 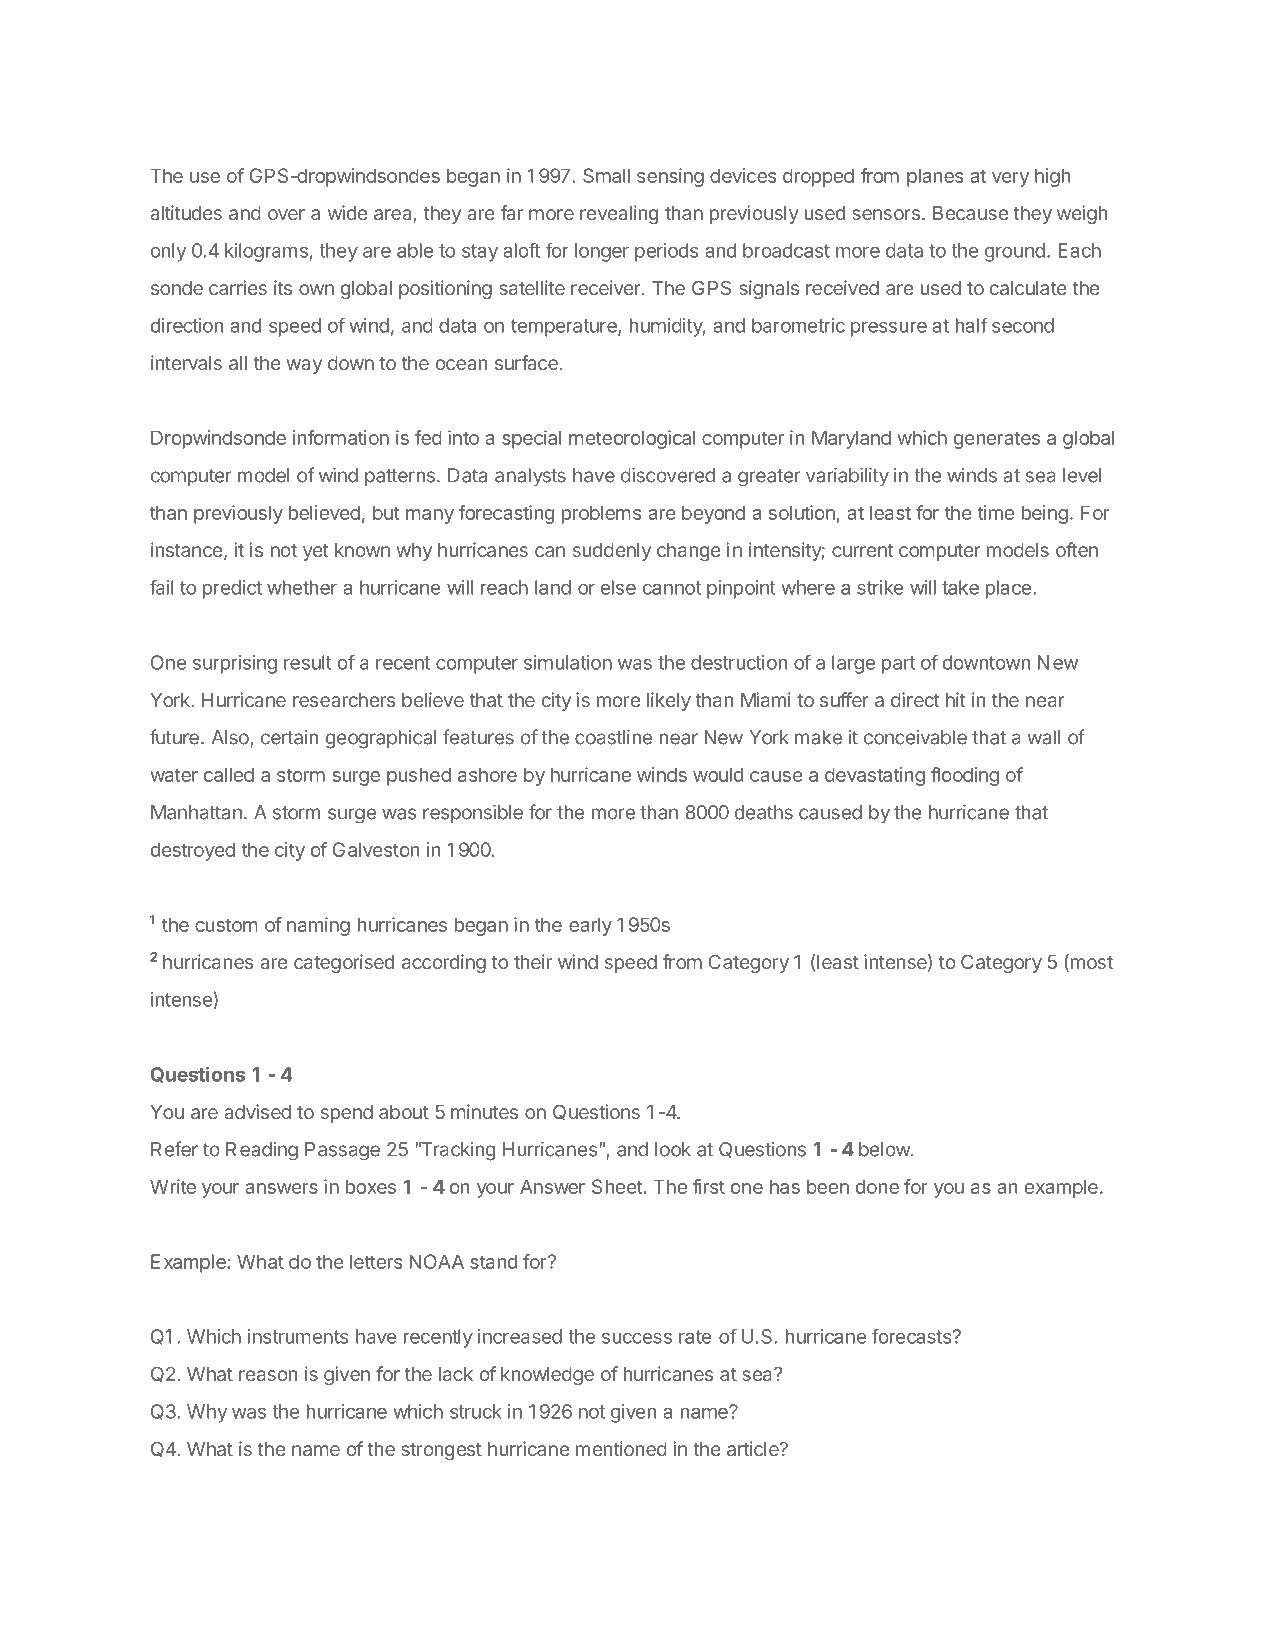 What do you see at coordinates (621, 1448) in the screenshot?
I see `mentioned` at bounding box center [621, 1448].
